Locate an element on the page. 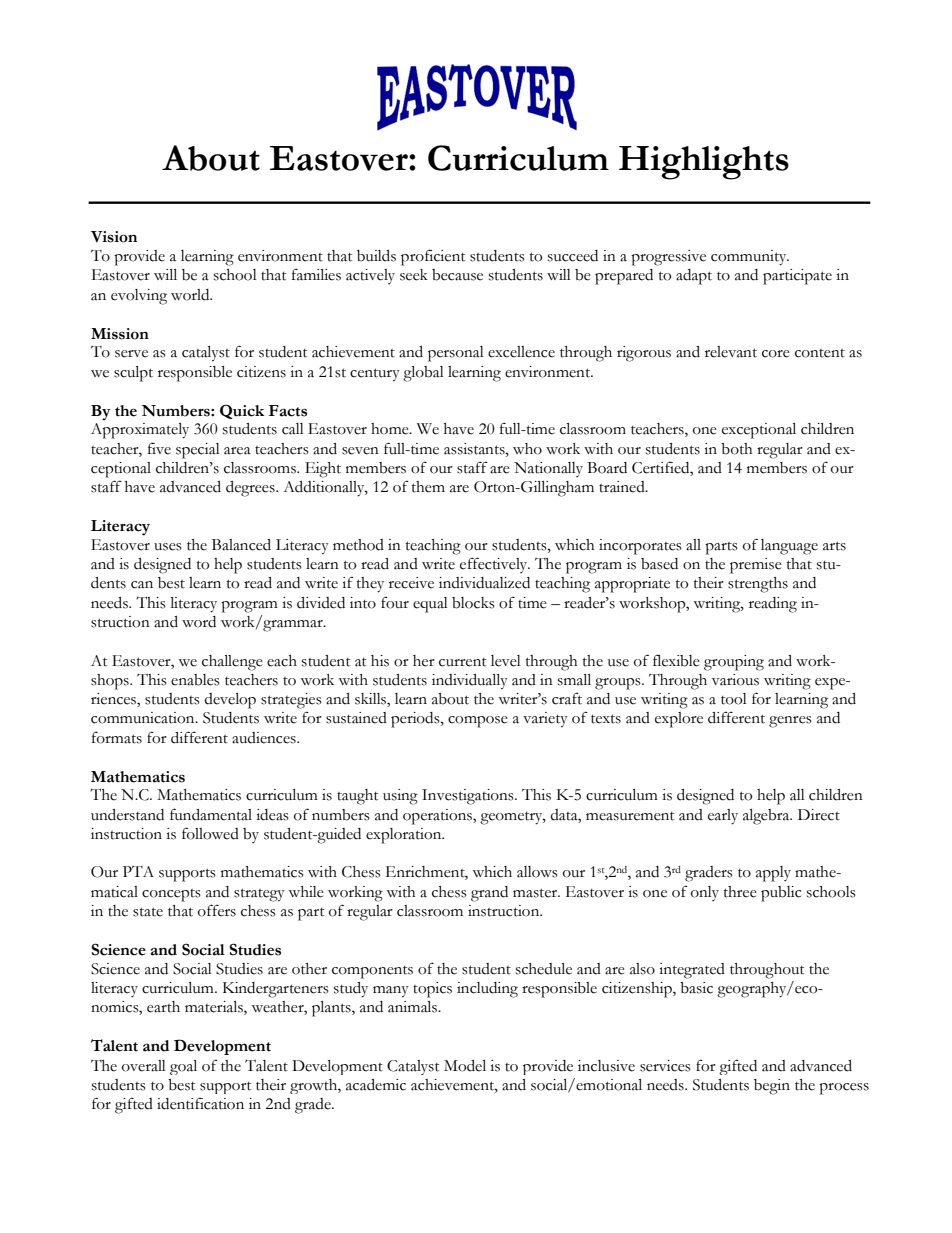 The image size is (952, 1233). apply is located at coordinates (773, 874).
